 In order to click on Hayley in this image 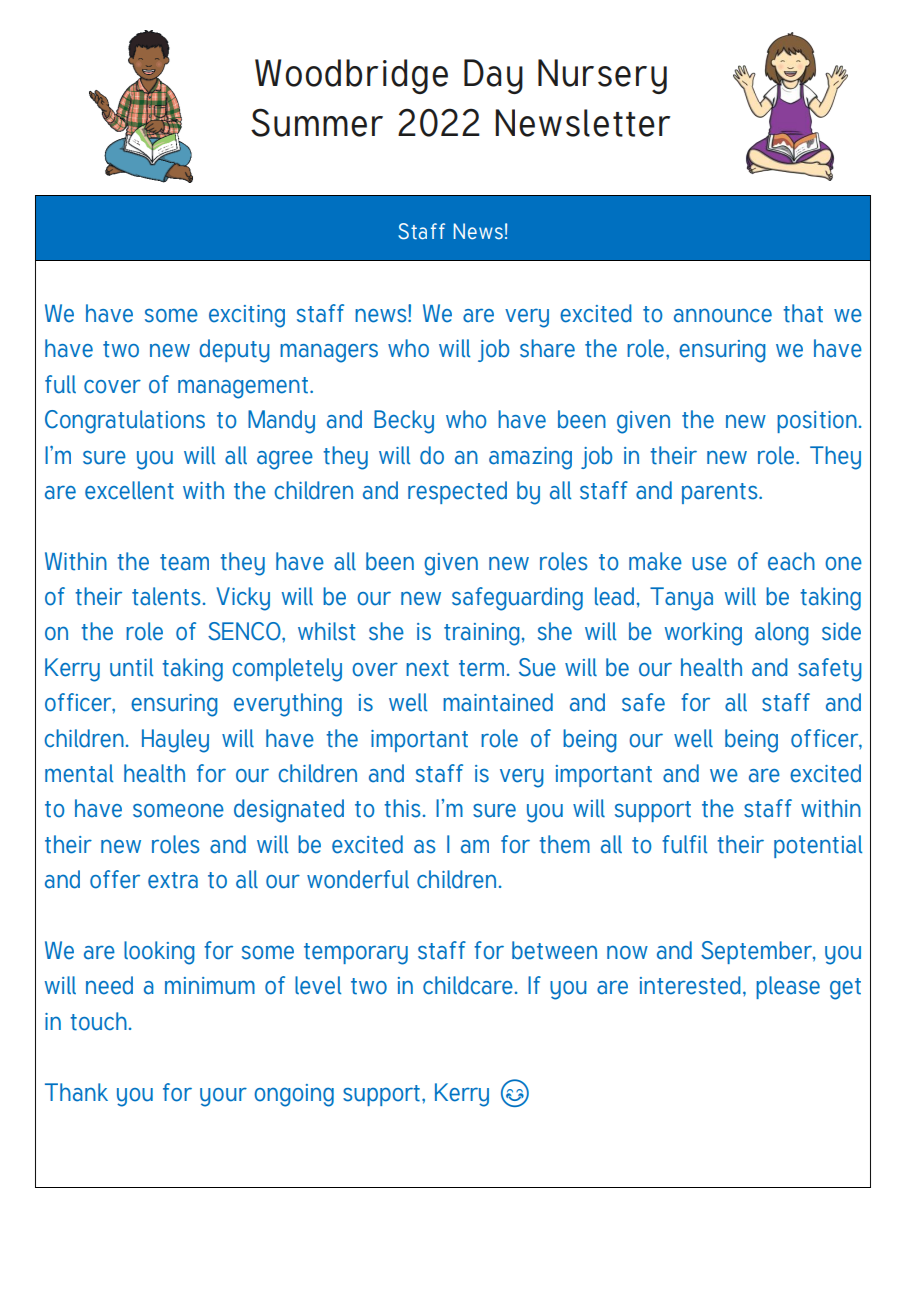, I will do `click(175, 741)`.
